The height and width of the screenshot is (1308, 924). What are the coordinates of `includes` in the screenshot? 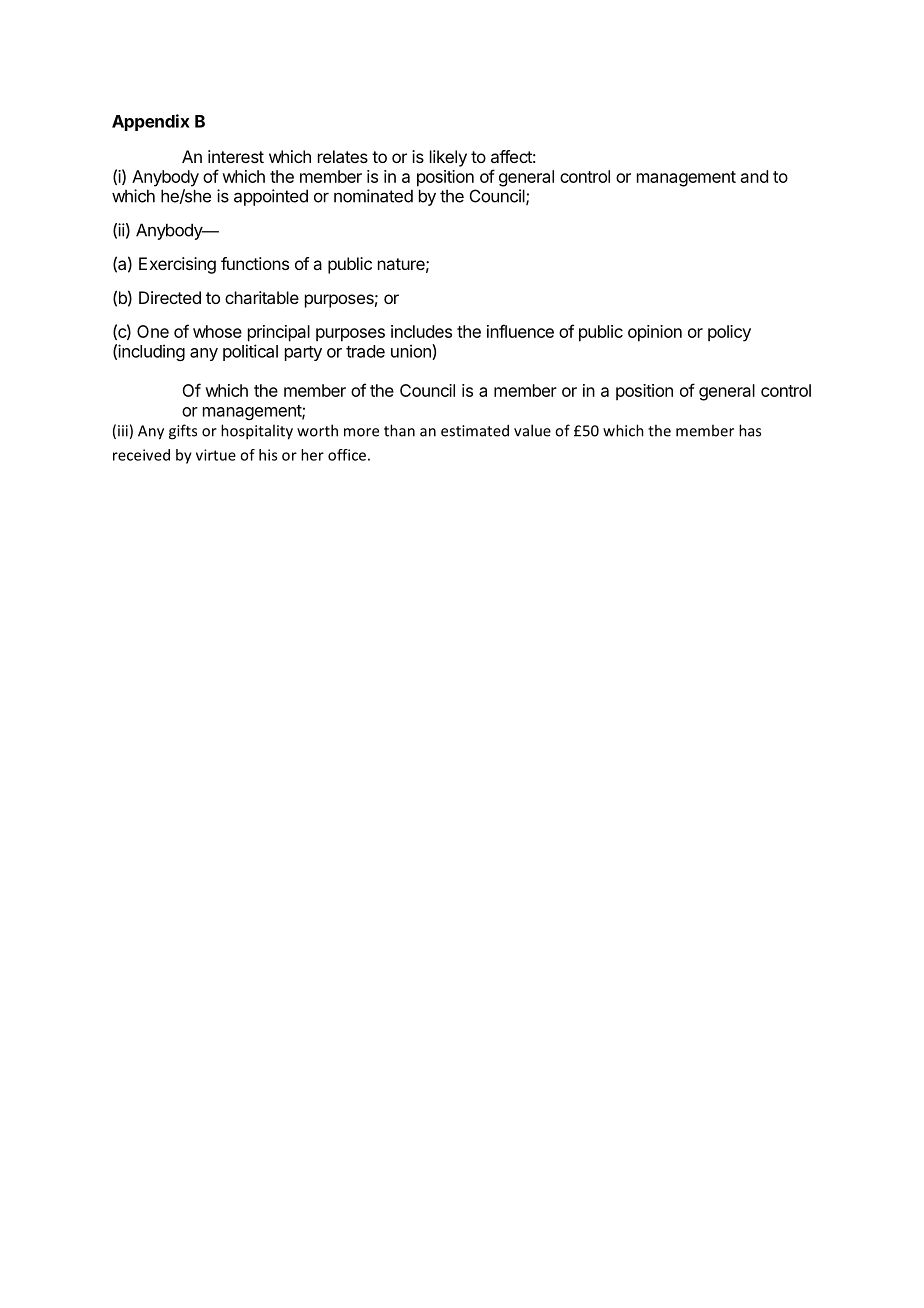 It's located at (421, 331).
